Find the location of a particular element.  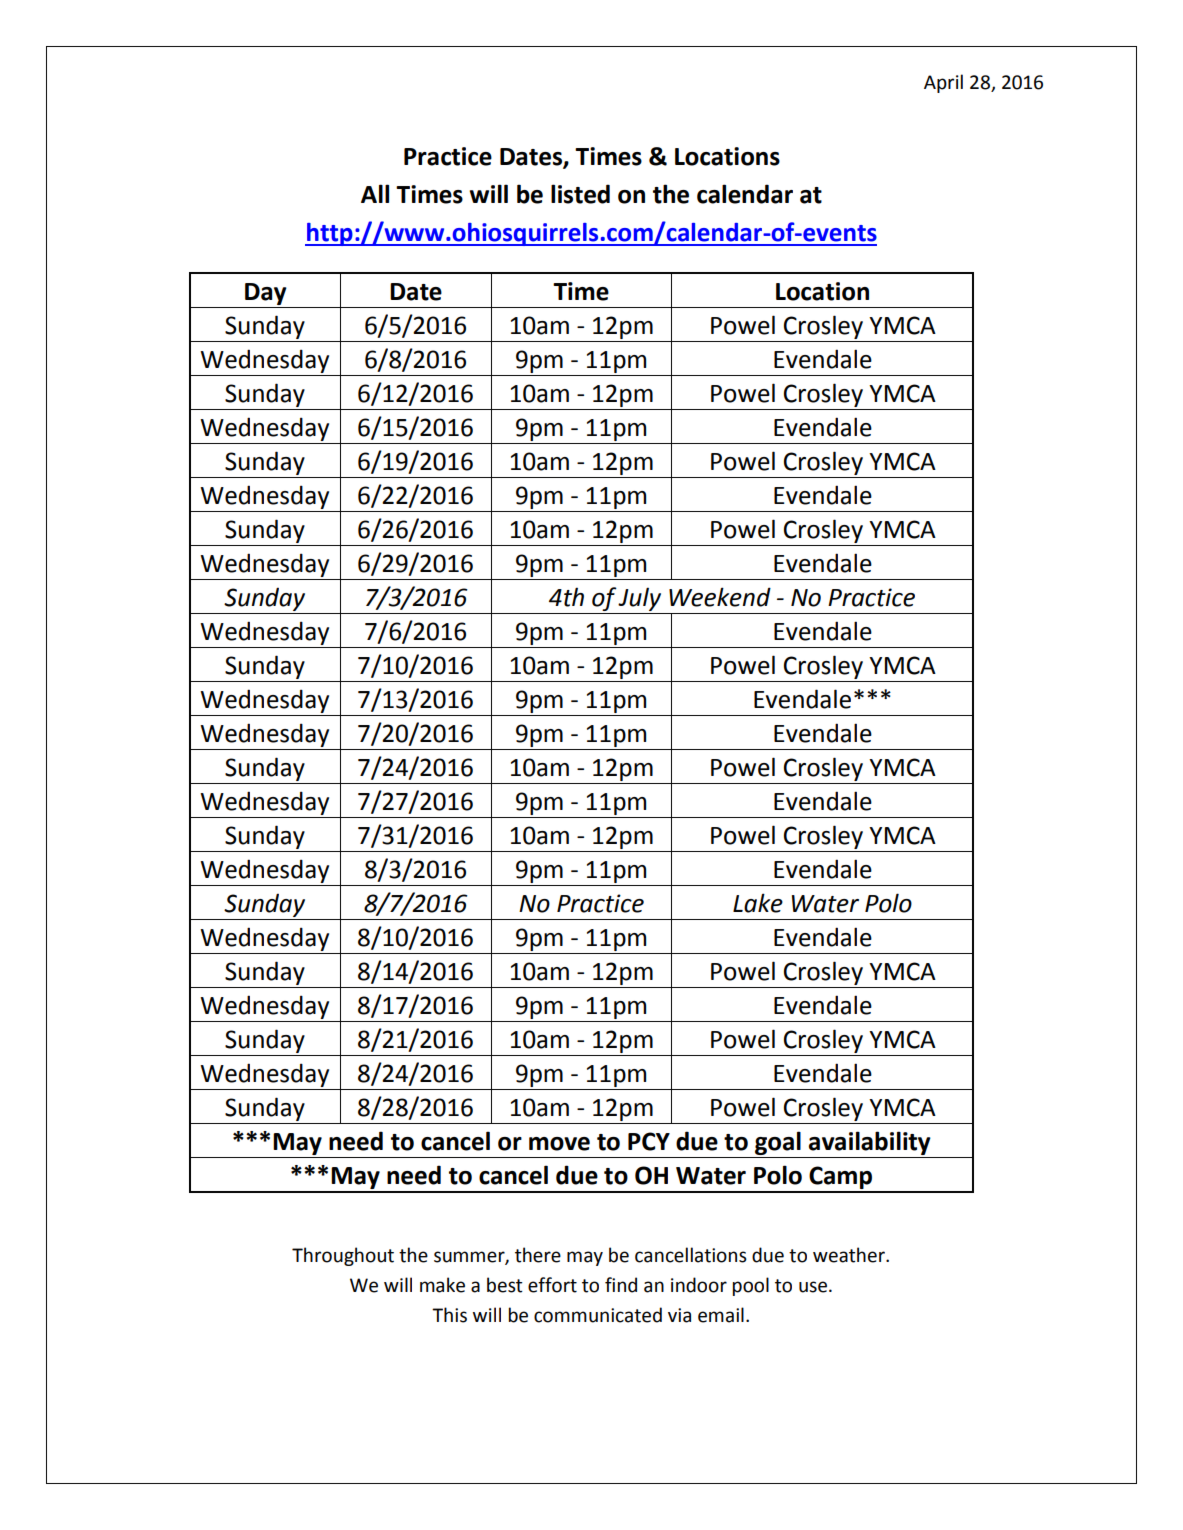

weather is located at coordinates (850, 1255).
